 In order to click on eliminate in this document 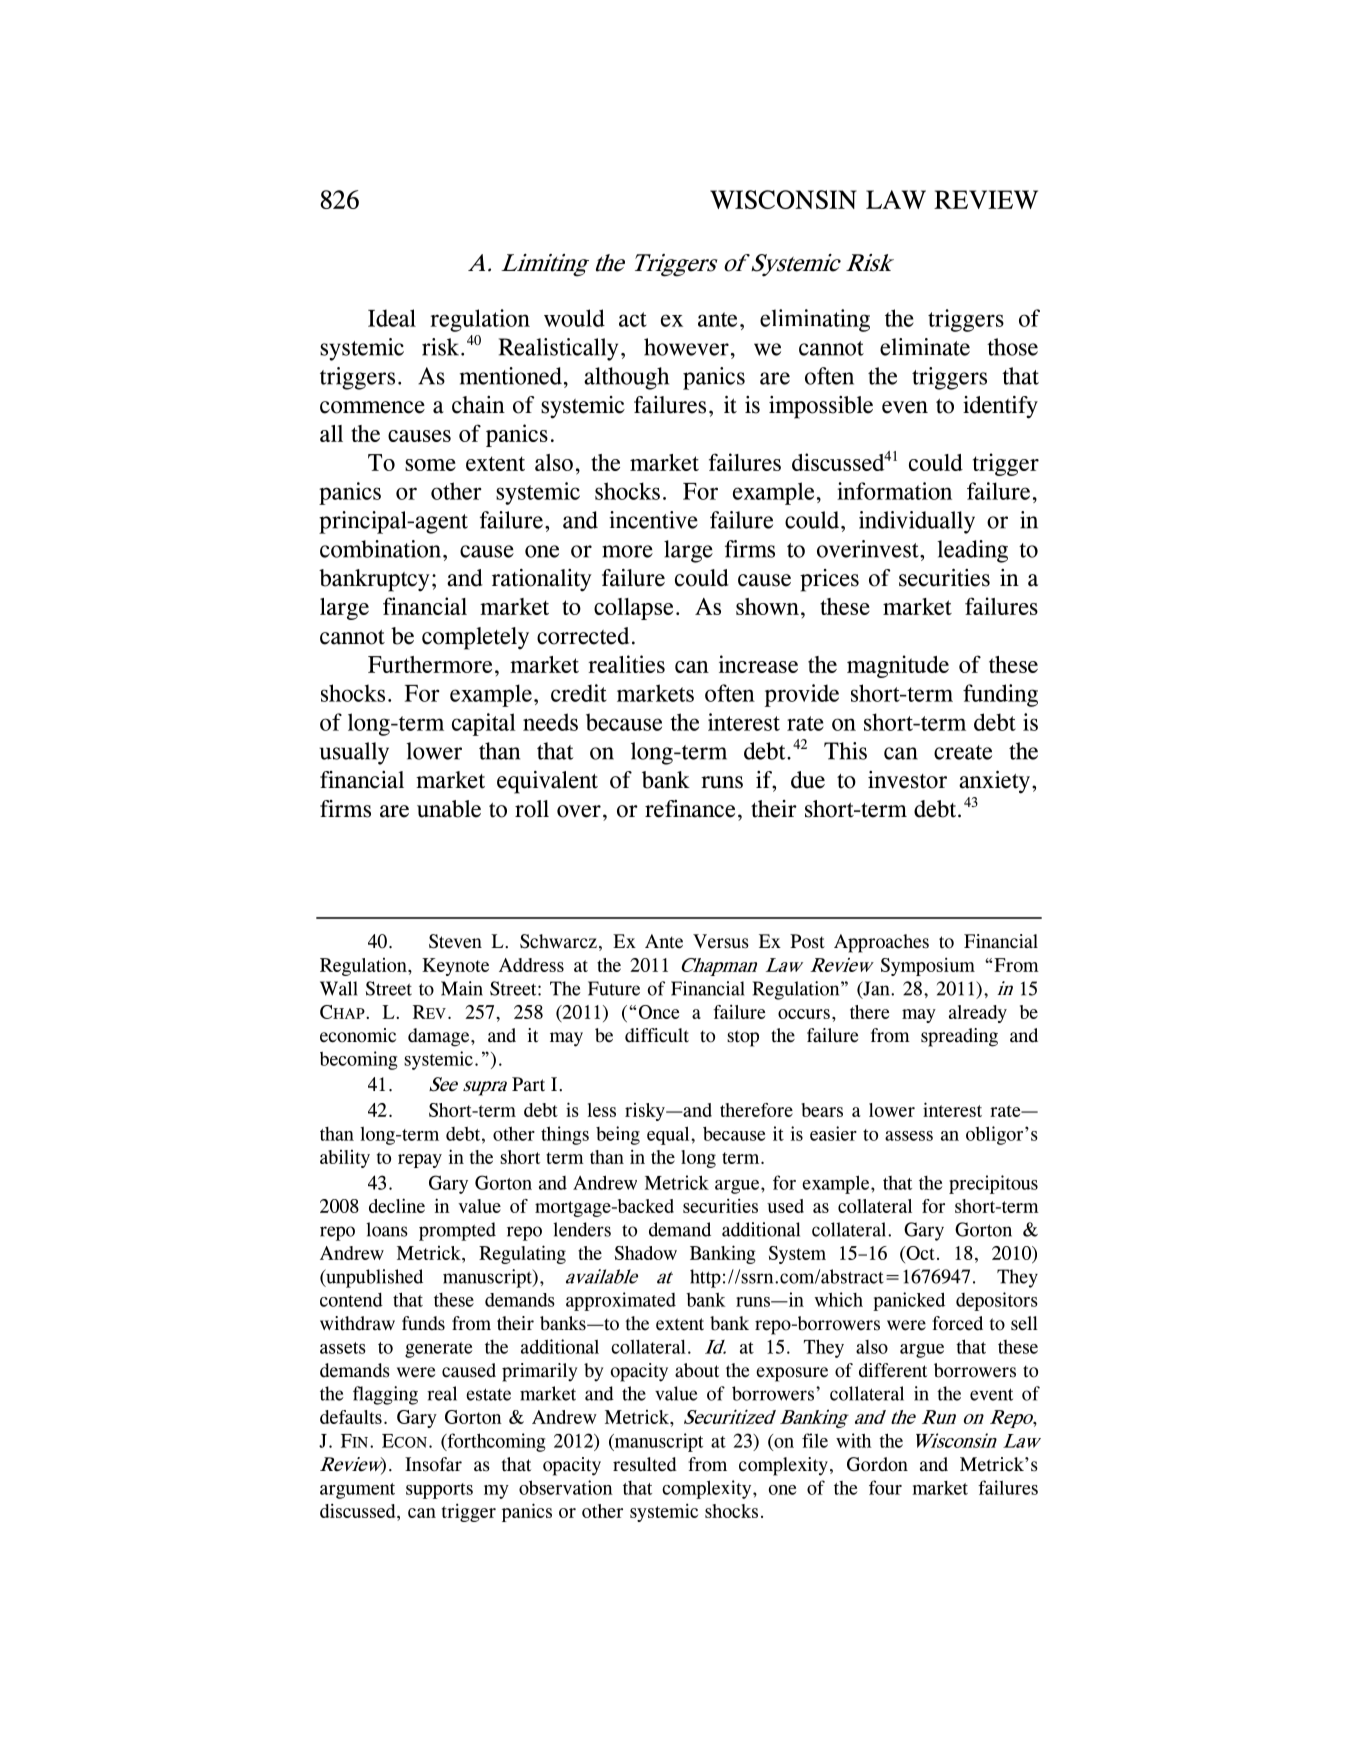, I will do `click(925, 347)`.
